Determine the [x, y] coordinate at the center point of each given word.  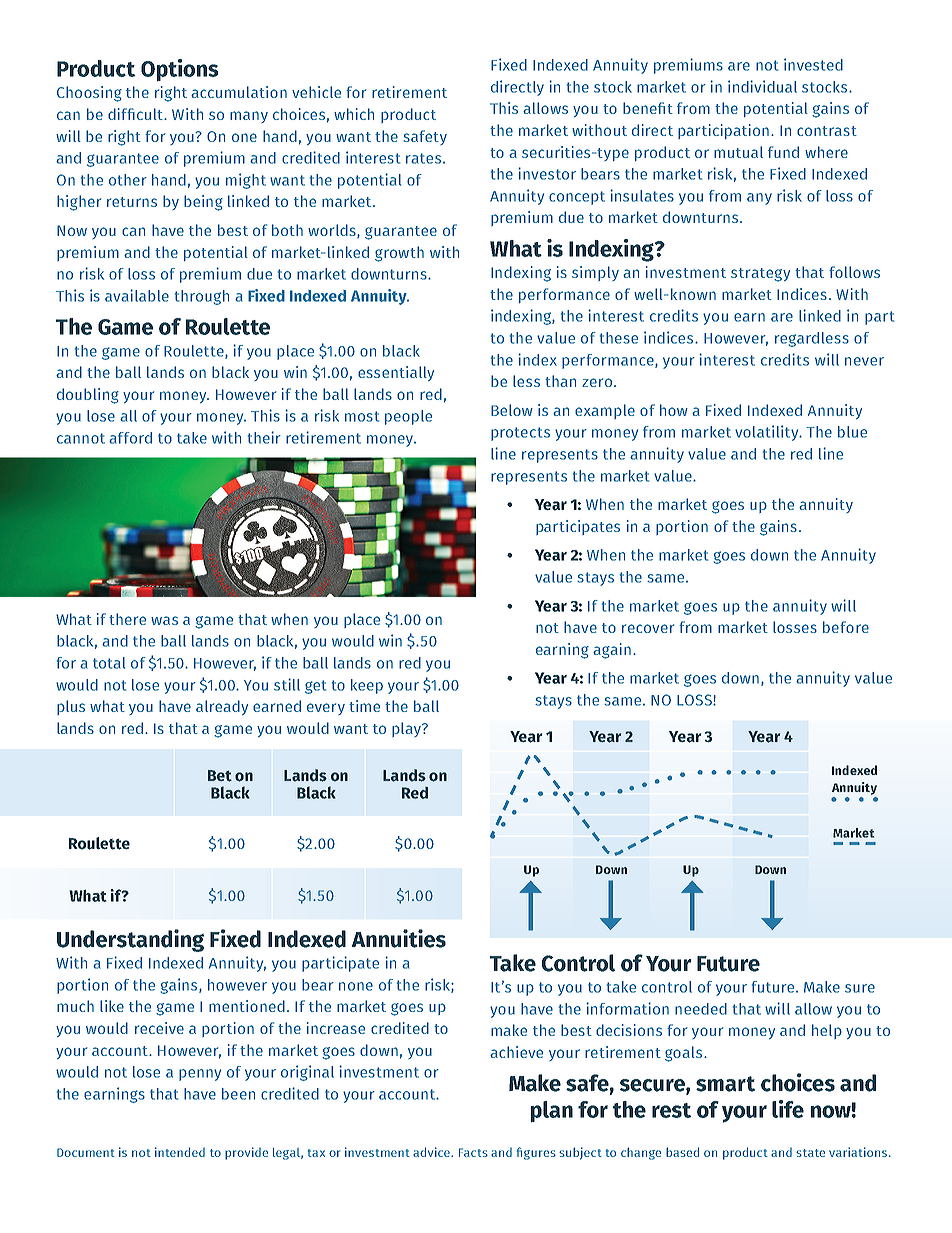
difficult [136, 114]
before [846, 627]
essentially [396, 373]
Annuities [399, 938]
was [164, 620]
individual [762, 86]
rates [425, 158]
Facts [473, 1152]
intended [180, 1152]
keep [367, 686]
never [864, 361]
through [202, 297]
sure [860, 988]
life [788, 1109]
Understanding [130, 940]
